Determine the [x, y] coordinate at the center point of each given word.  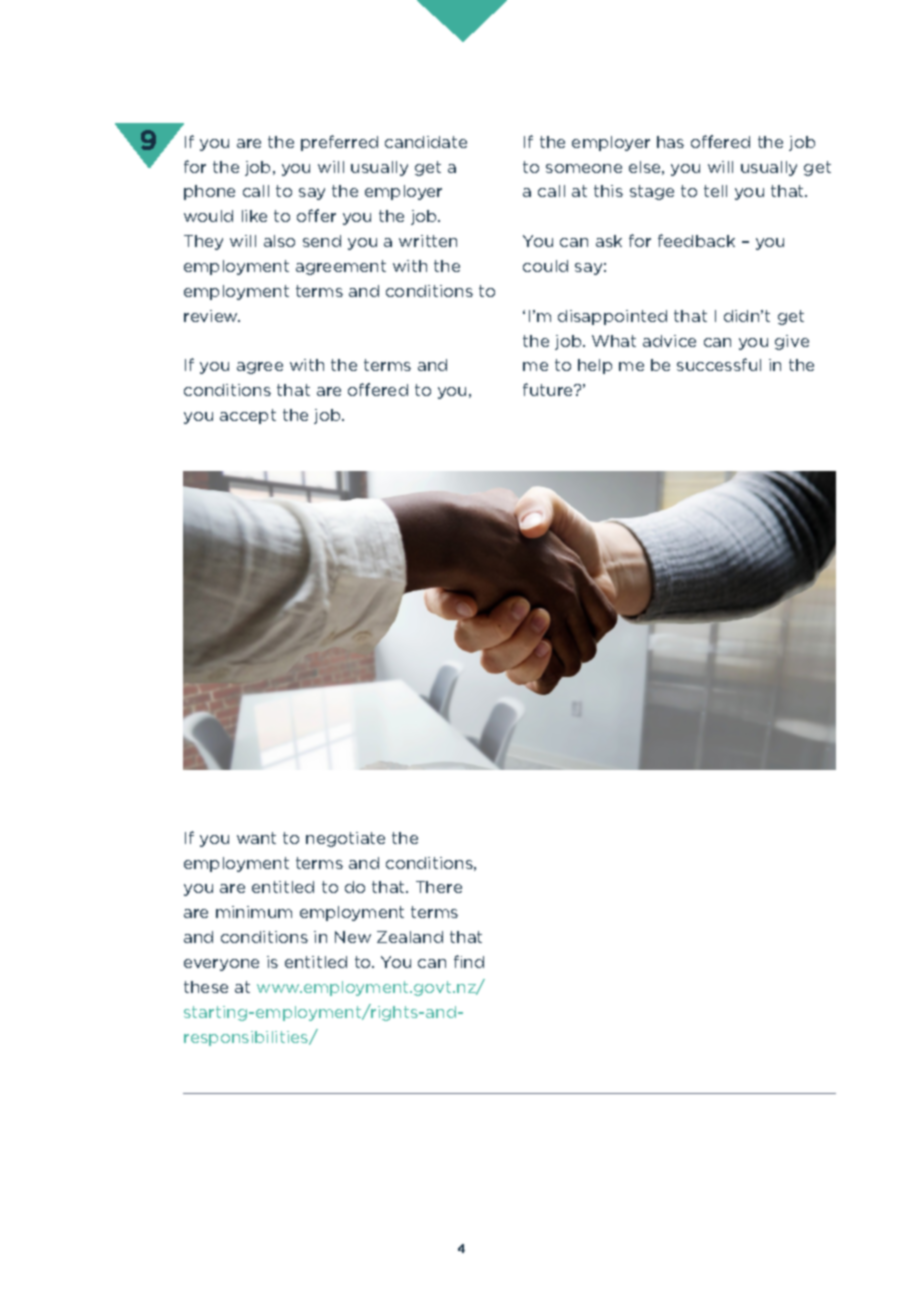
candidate [426, 142]
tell [715, 191]
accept [248, 416]
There [439, 887]
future [549, 389]
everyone [221, 965]
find [469, 961]
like [254, 216]
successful [719, 364]
